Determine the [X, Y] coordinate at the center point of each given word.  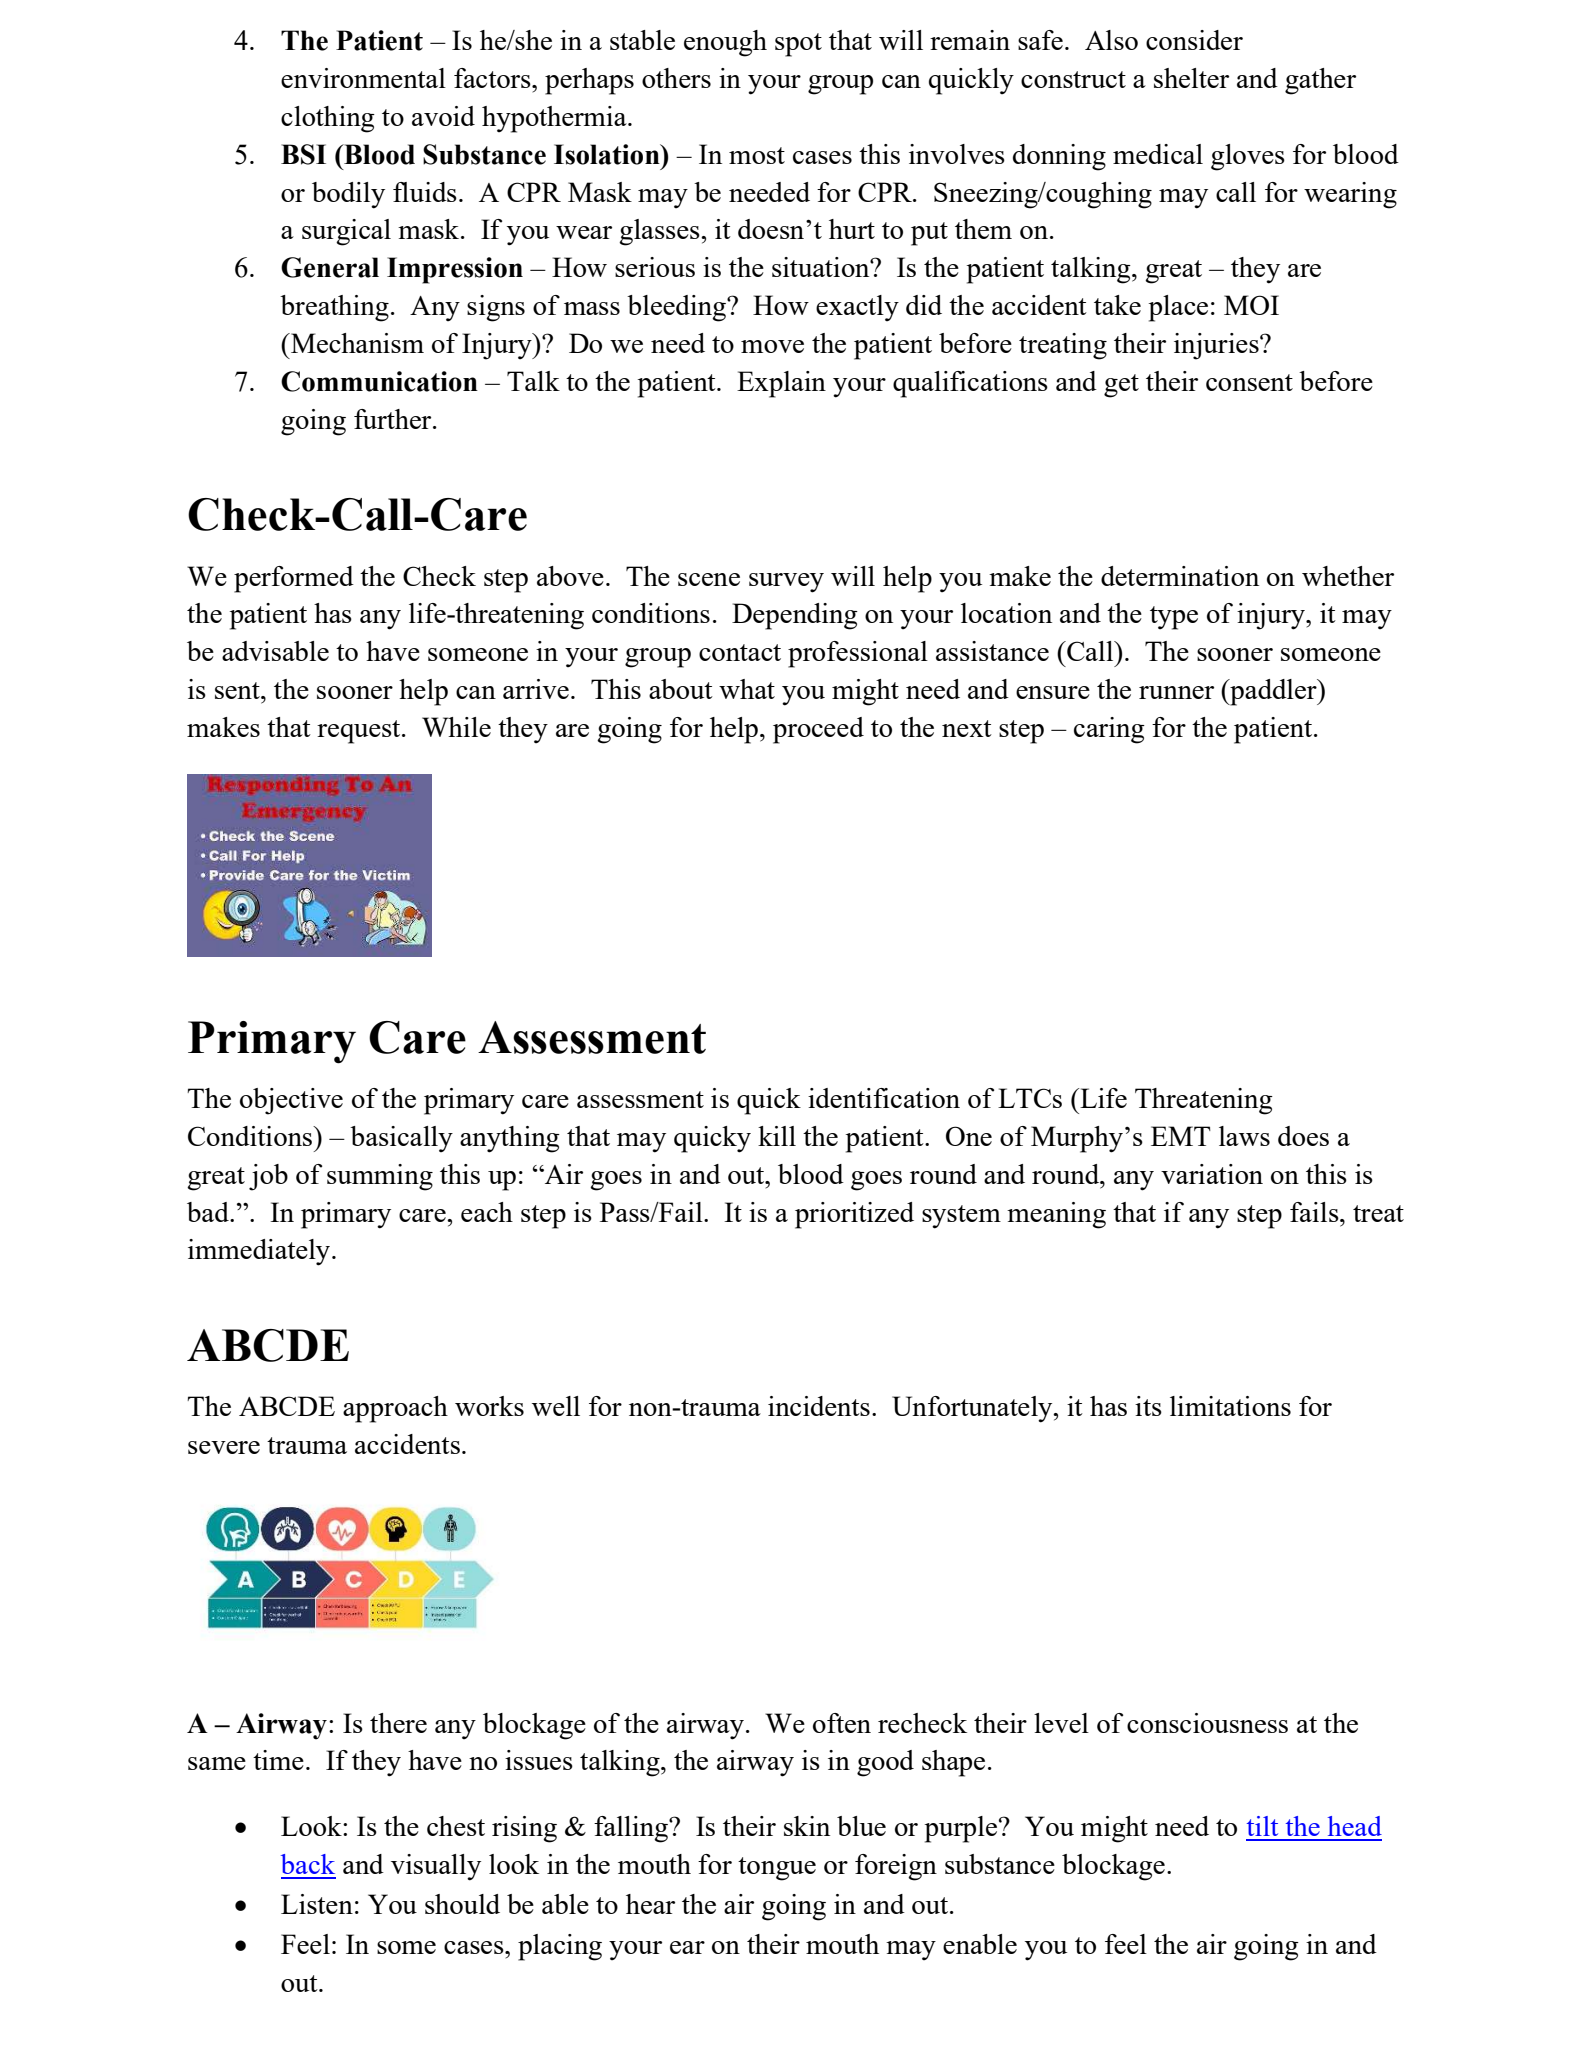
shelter [1191, 78]
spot [798, 45]
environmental [363, 78]
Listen [317, 1904]
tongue [777, 1869]
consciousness [1207, 1723]
